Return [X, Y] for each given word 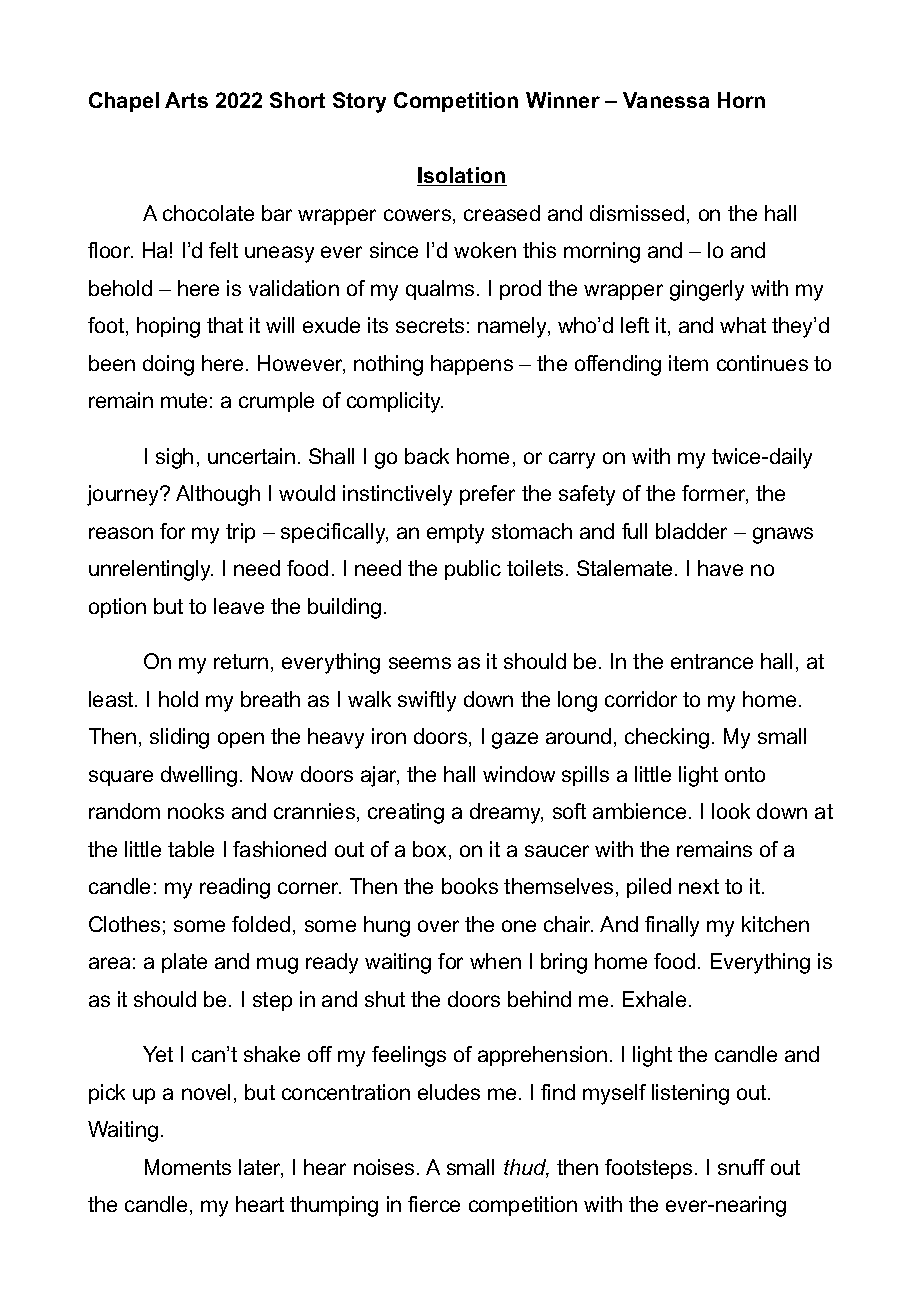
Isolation [462, 176]
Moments [188, 1167]
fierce [434, 1204]
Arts [186, 100]
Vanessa [666, 100]
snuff [741, 1167]
